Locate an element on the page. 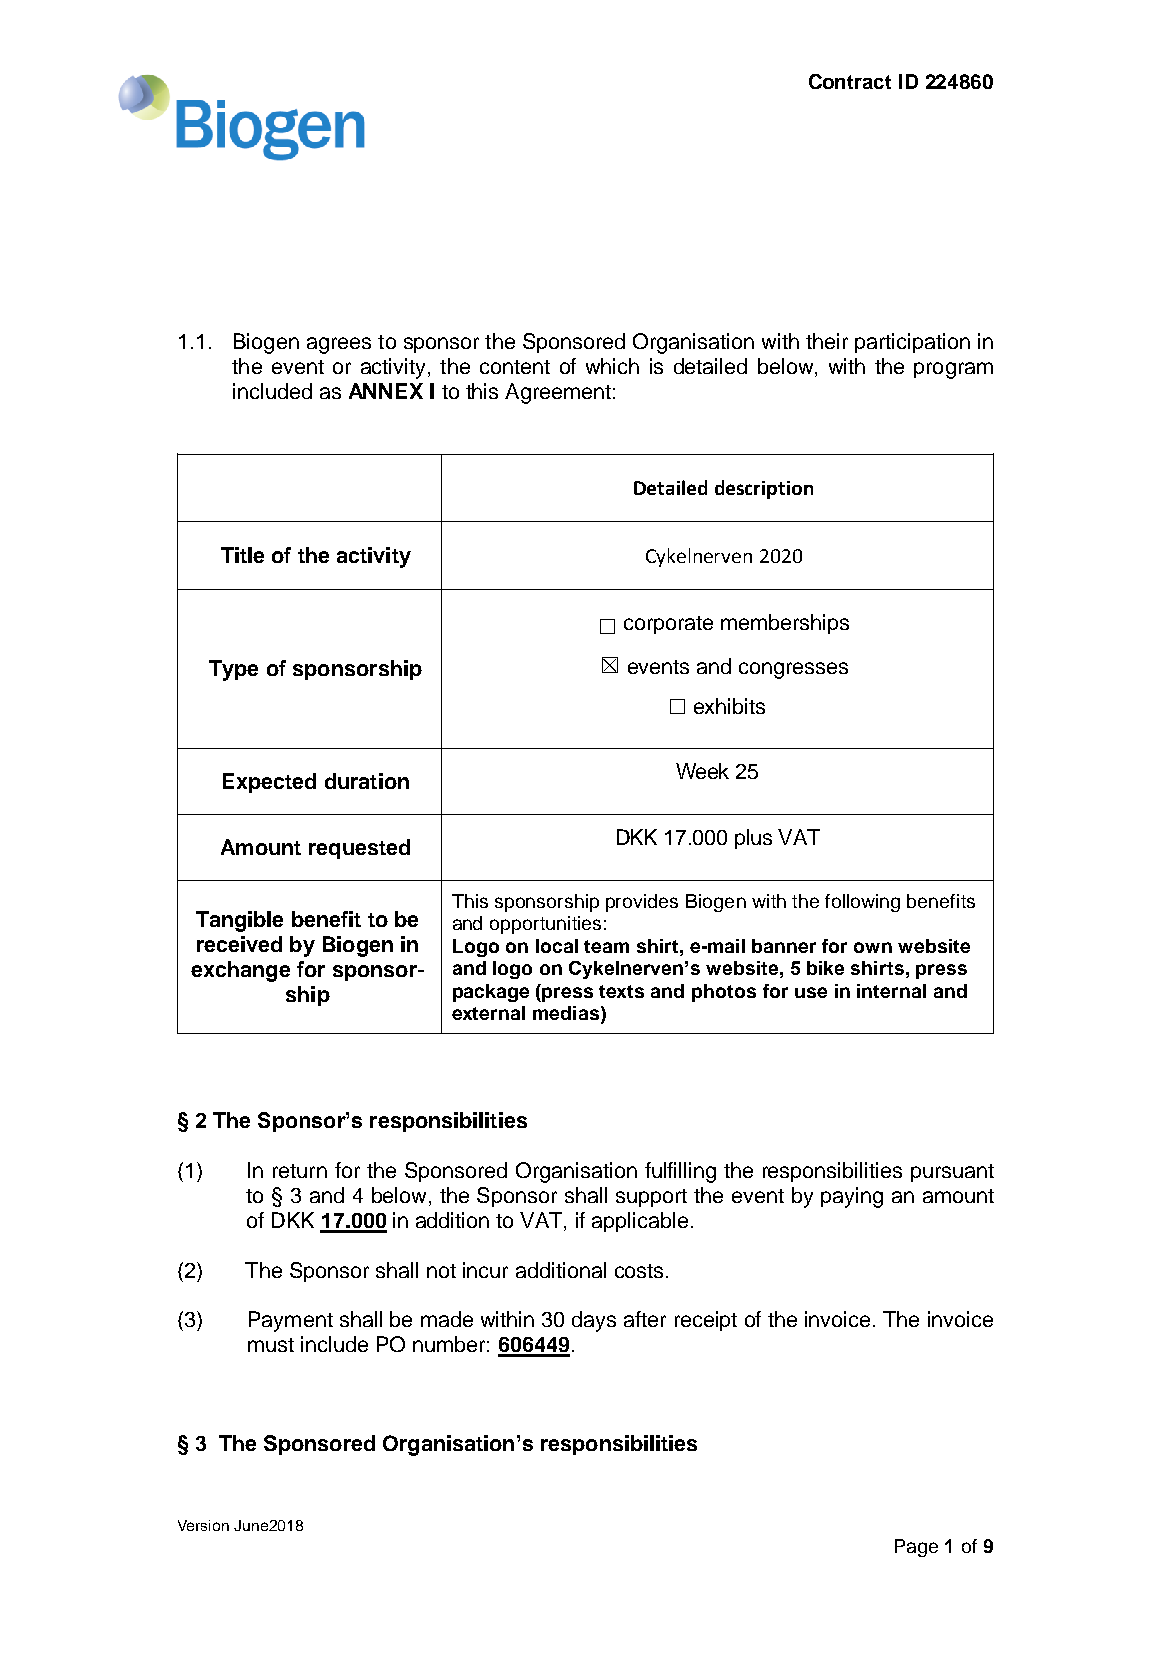 Image resolution: width=1170 pixels, height=1654 pixels. corporate is located at coordinates (668, 625).
